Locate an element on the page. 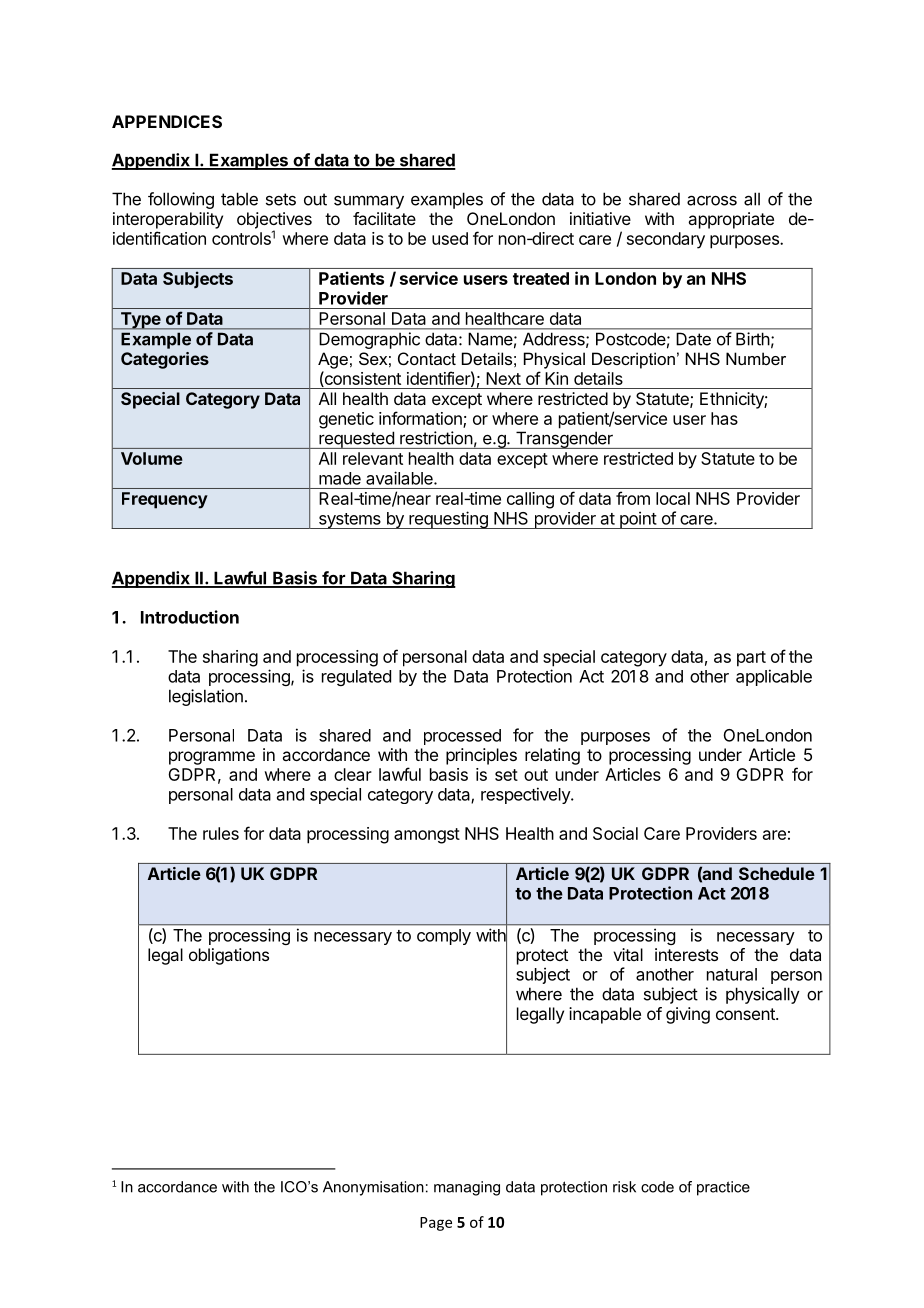 The image size is (924, 1308). used is located at coordinates (450, 238).
